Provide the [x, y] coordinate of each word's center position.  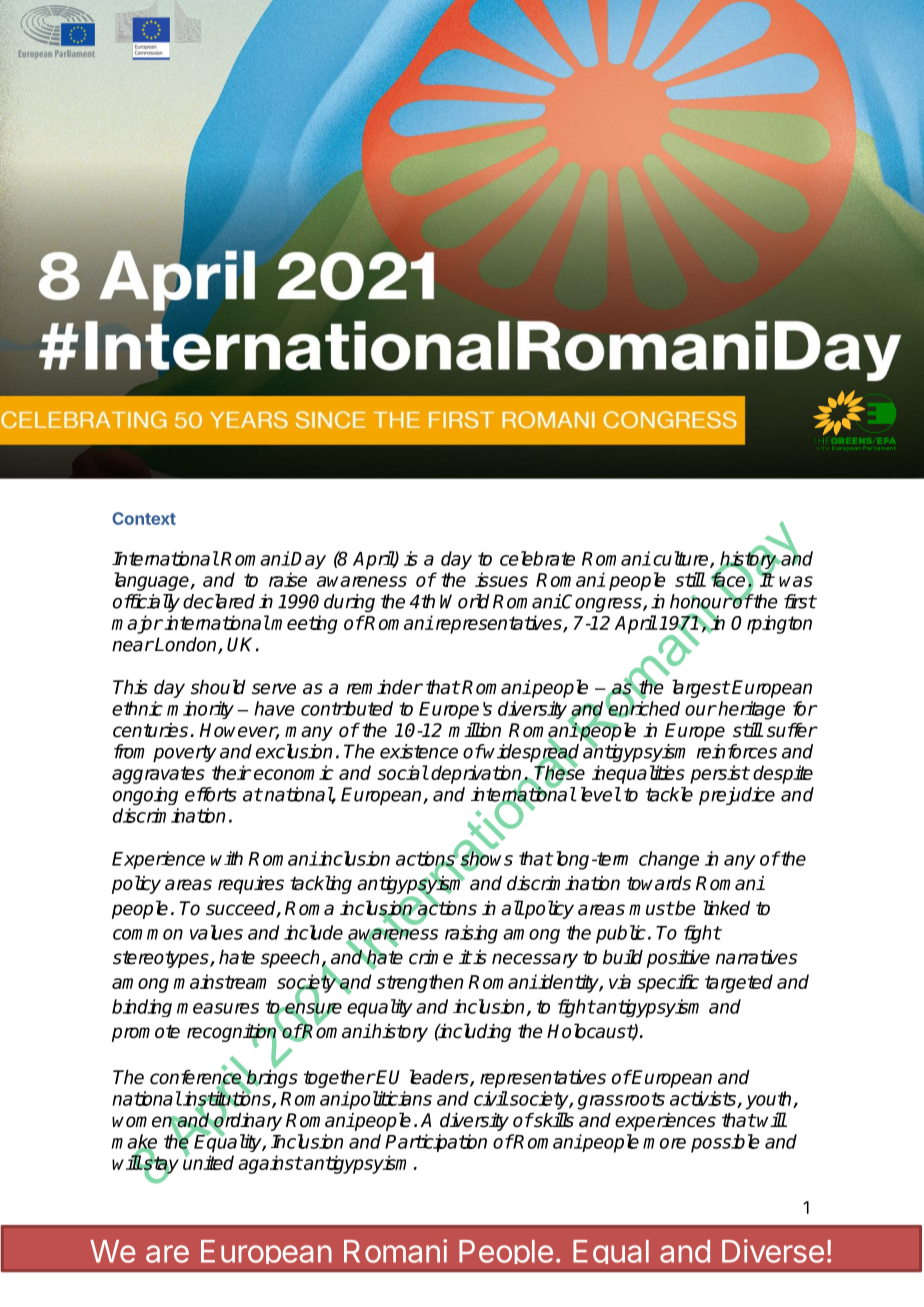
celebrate [537, 558]
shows [485, 859]
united [208, 1162]
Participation [436, 1143]
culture [682, 559]
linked [726, 908]
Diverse [773, 1251]
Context [144, 518]
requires [251, 885]
